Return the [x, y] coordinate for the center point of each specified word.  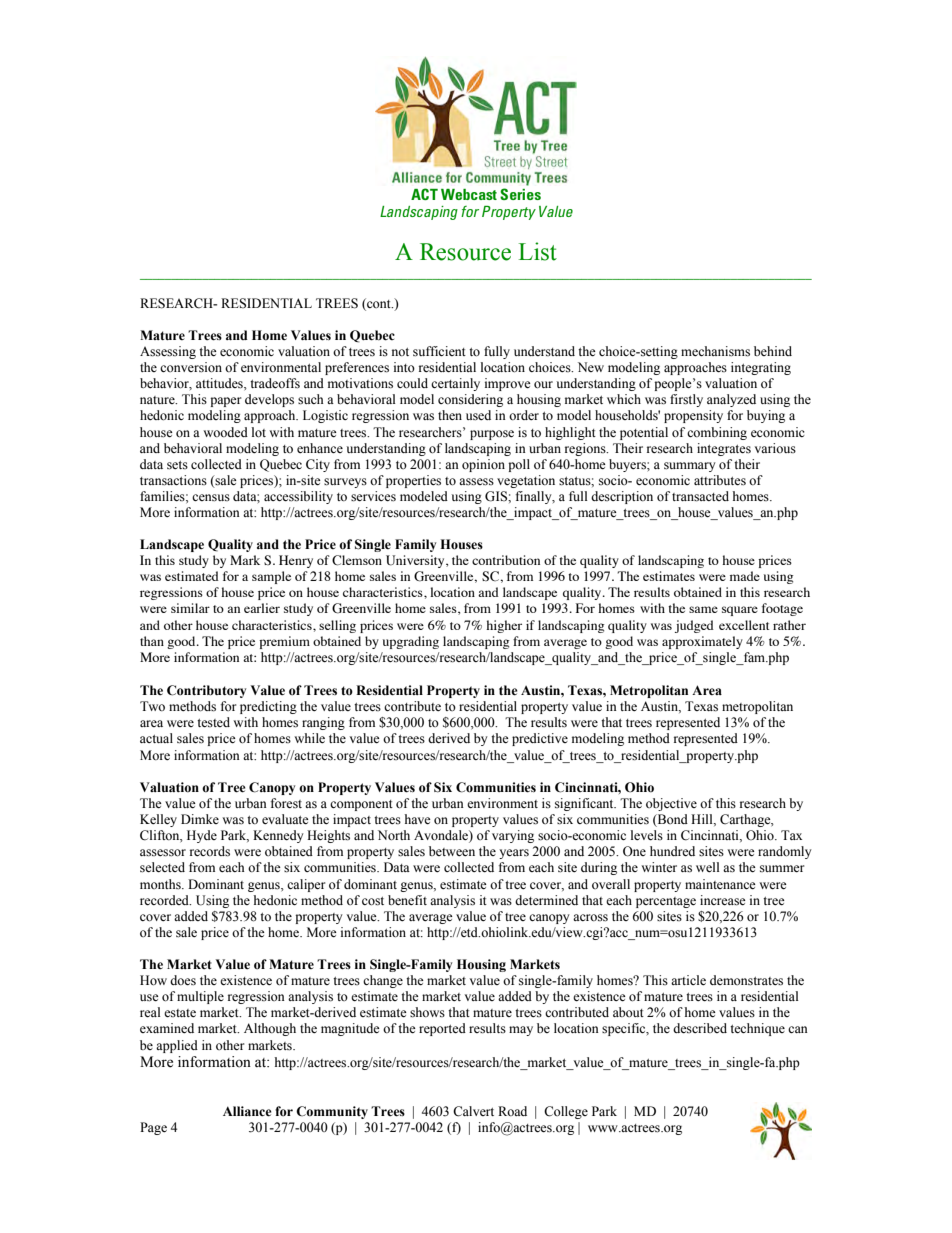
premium [284, 642]
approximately [702, 642]
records [210, 851]
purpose [492, 435]
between [452, 851]
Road [512, 1111]
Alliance [247, 1111]
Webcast [469, 194]
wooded [225, 432]
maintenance [720, 884]
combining [717, 433]
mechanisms [715, 351]
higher [504, 626]
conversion [191, 367]
